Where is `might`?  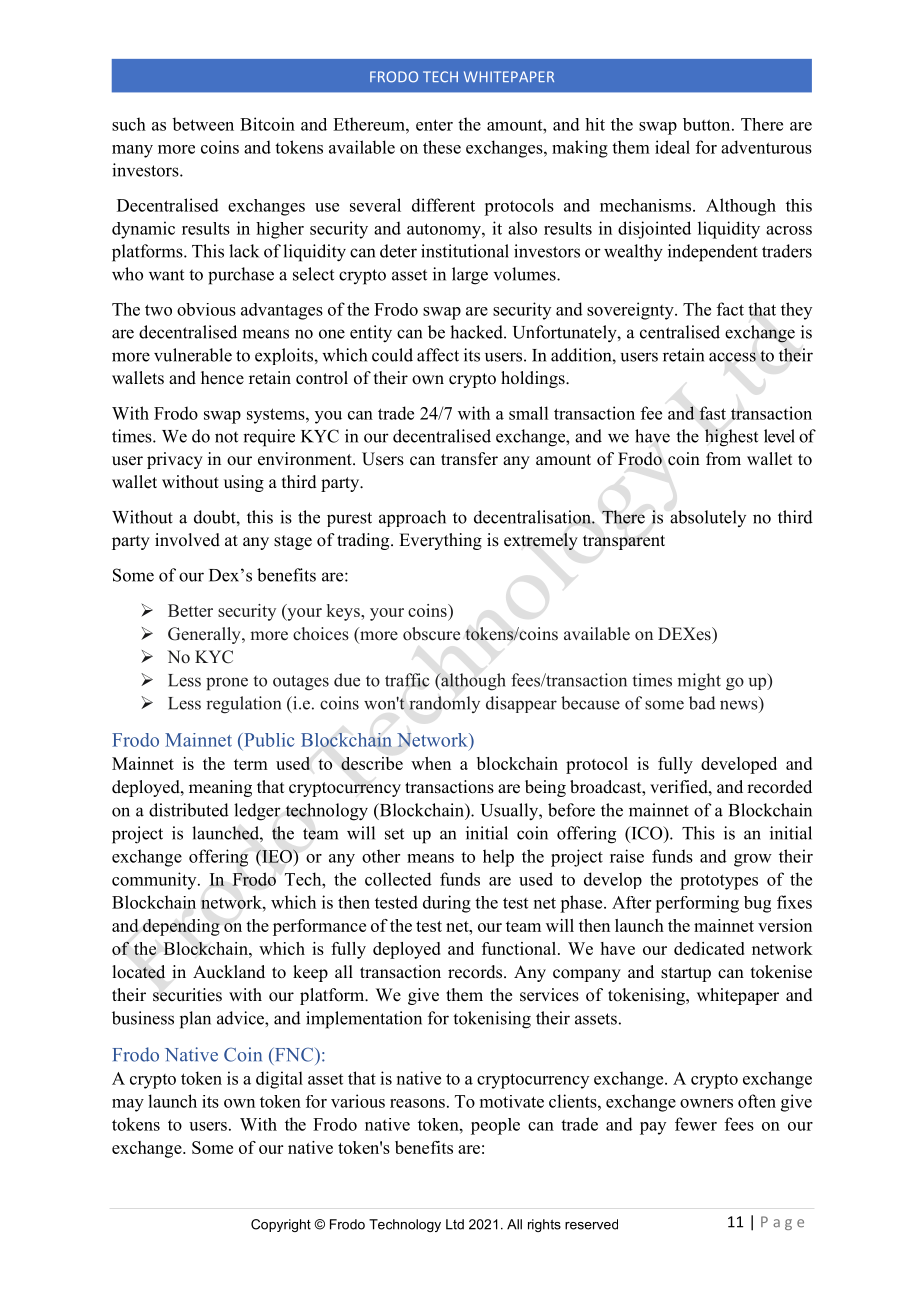 might is located at coordinates (699, 682).
